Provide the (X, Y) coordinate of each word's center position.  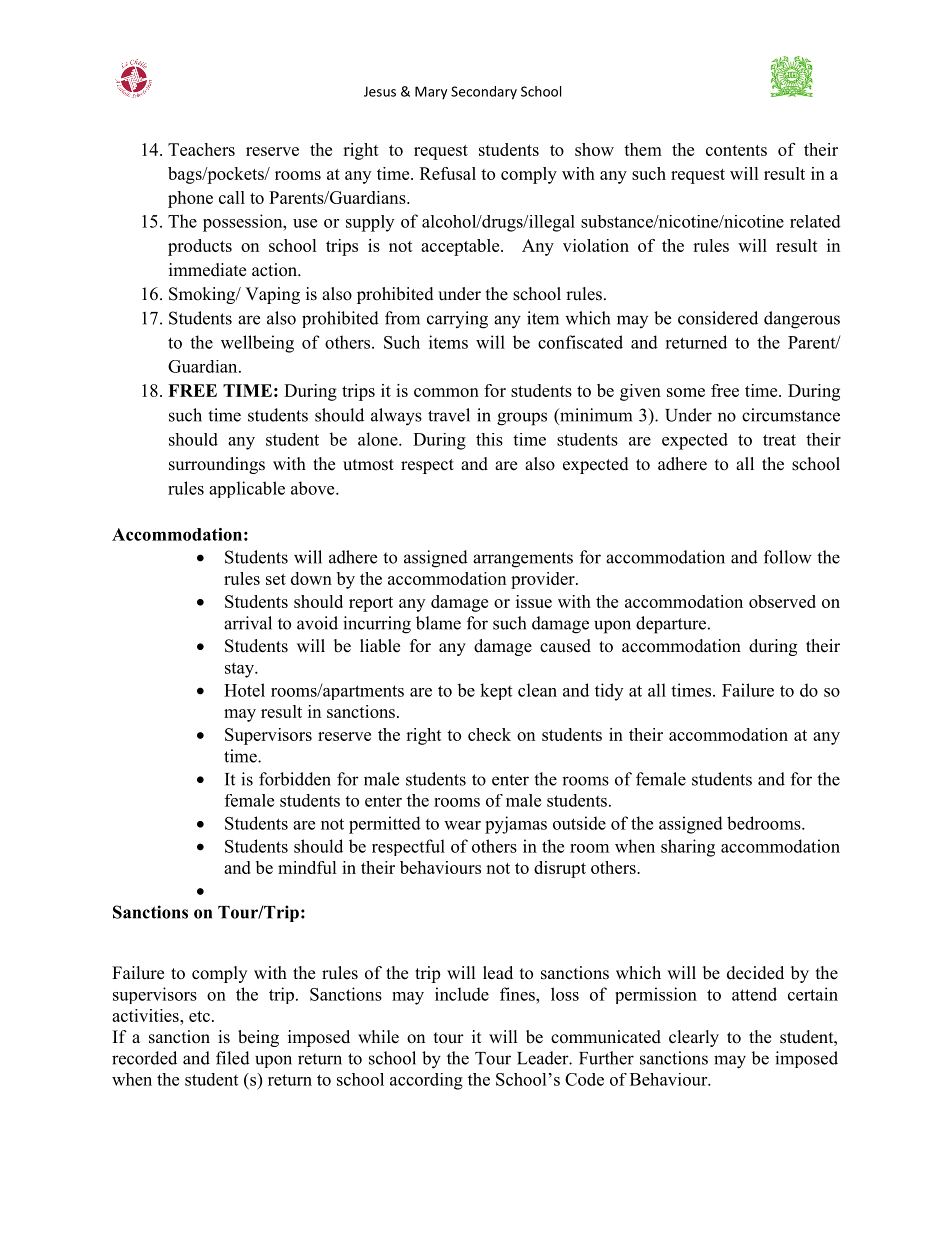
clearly (694, 1038)
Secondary (484, 93)
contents (736, 150)
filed (233, 1058)
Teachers (201, 149)
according (426, 1081)
